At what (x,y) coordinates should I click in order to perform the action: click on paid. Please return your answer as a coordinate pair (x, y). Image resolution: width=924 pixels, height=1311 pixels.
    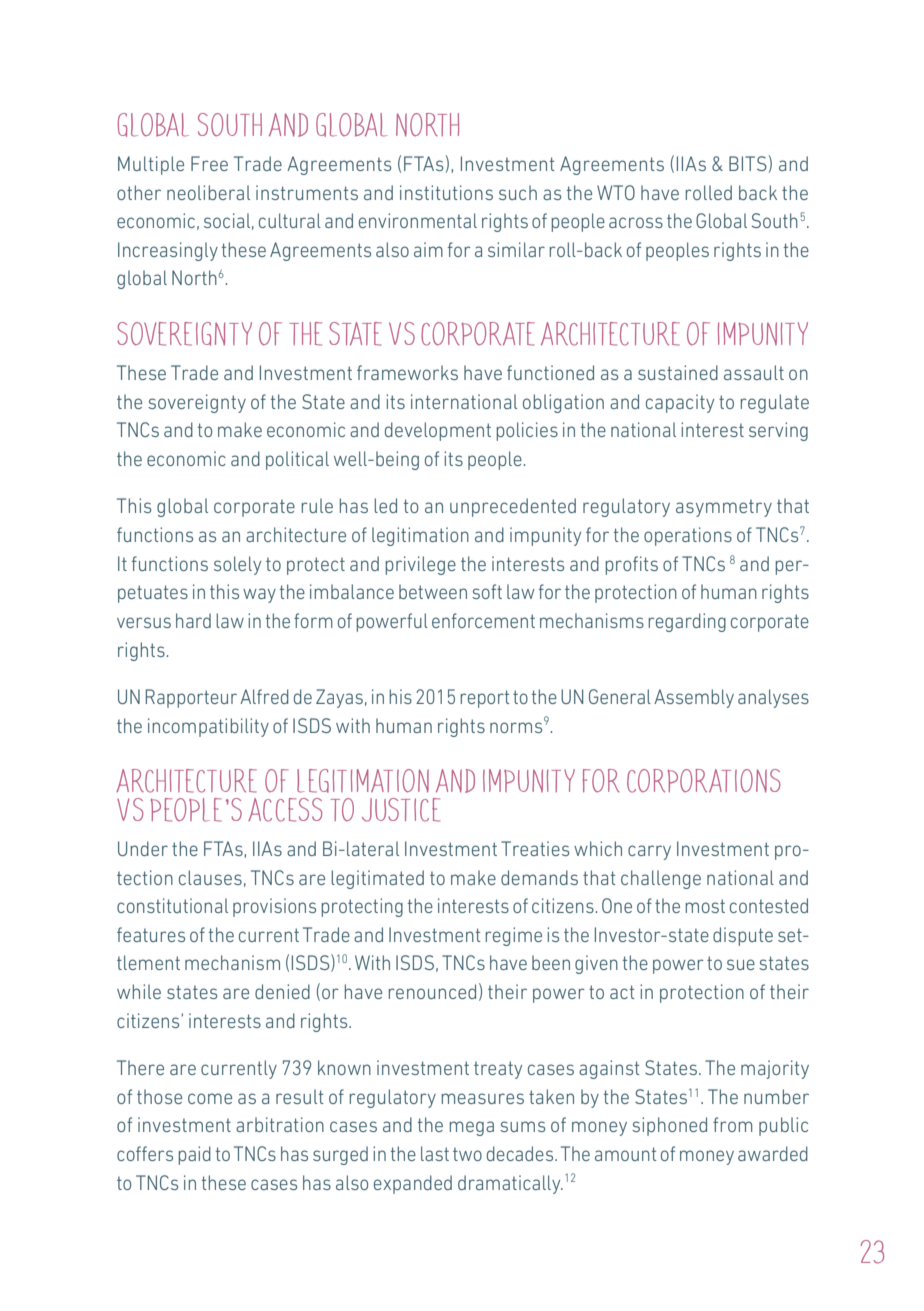
    Looking at the image, I should click on (194, 1155).
